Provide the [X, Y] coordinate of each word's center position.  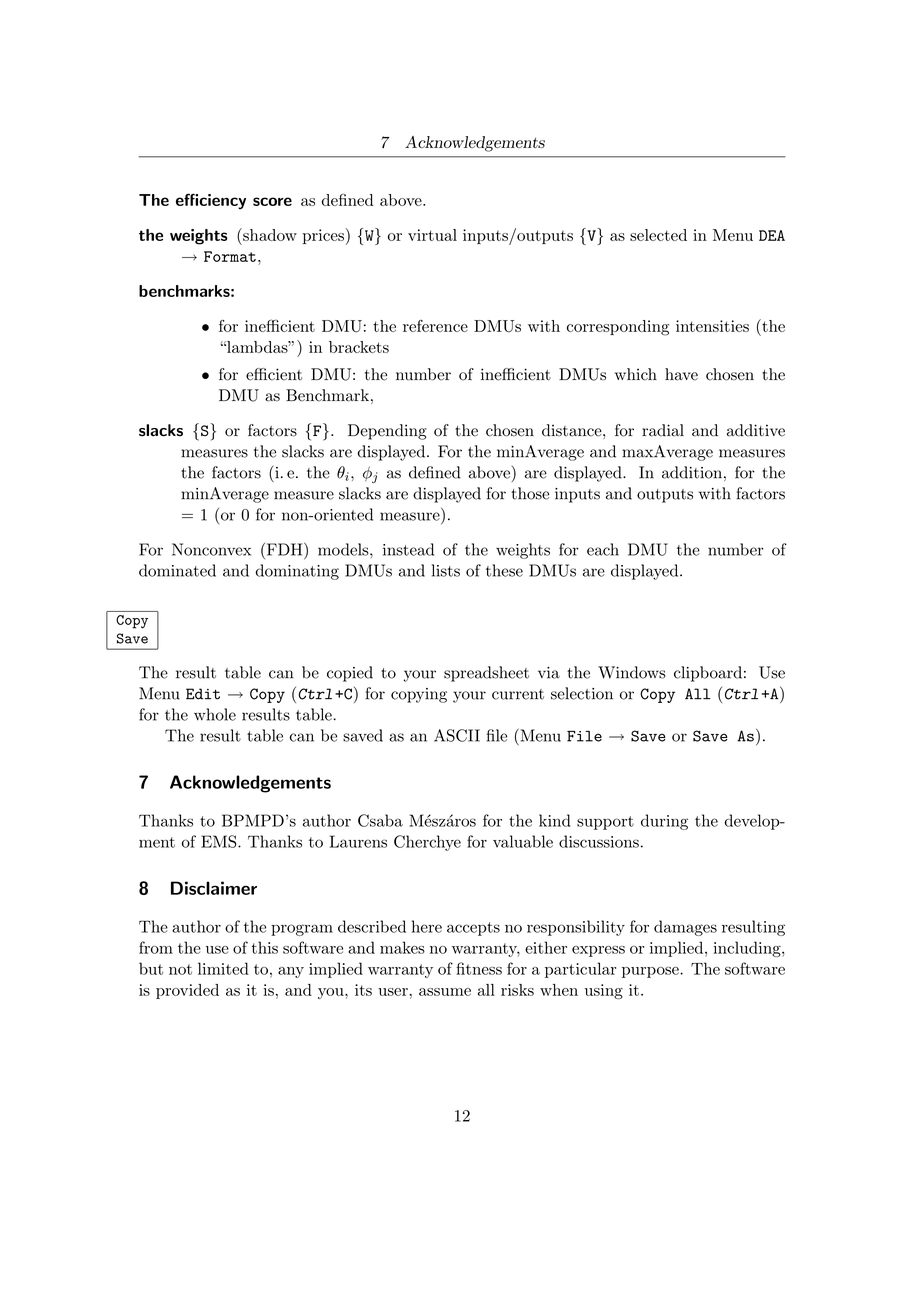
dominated [177, 570]
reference [435, 326]
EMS [220, 841]
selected [658, 235]
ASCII [457, 735]
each [603, 549]
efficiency [211, 201]
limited [223, 968]
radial [663, 430]
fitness [479, 968]
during [664, 822]
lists [446, 570]
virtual [432, 235]
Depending [387, 432]
